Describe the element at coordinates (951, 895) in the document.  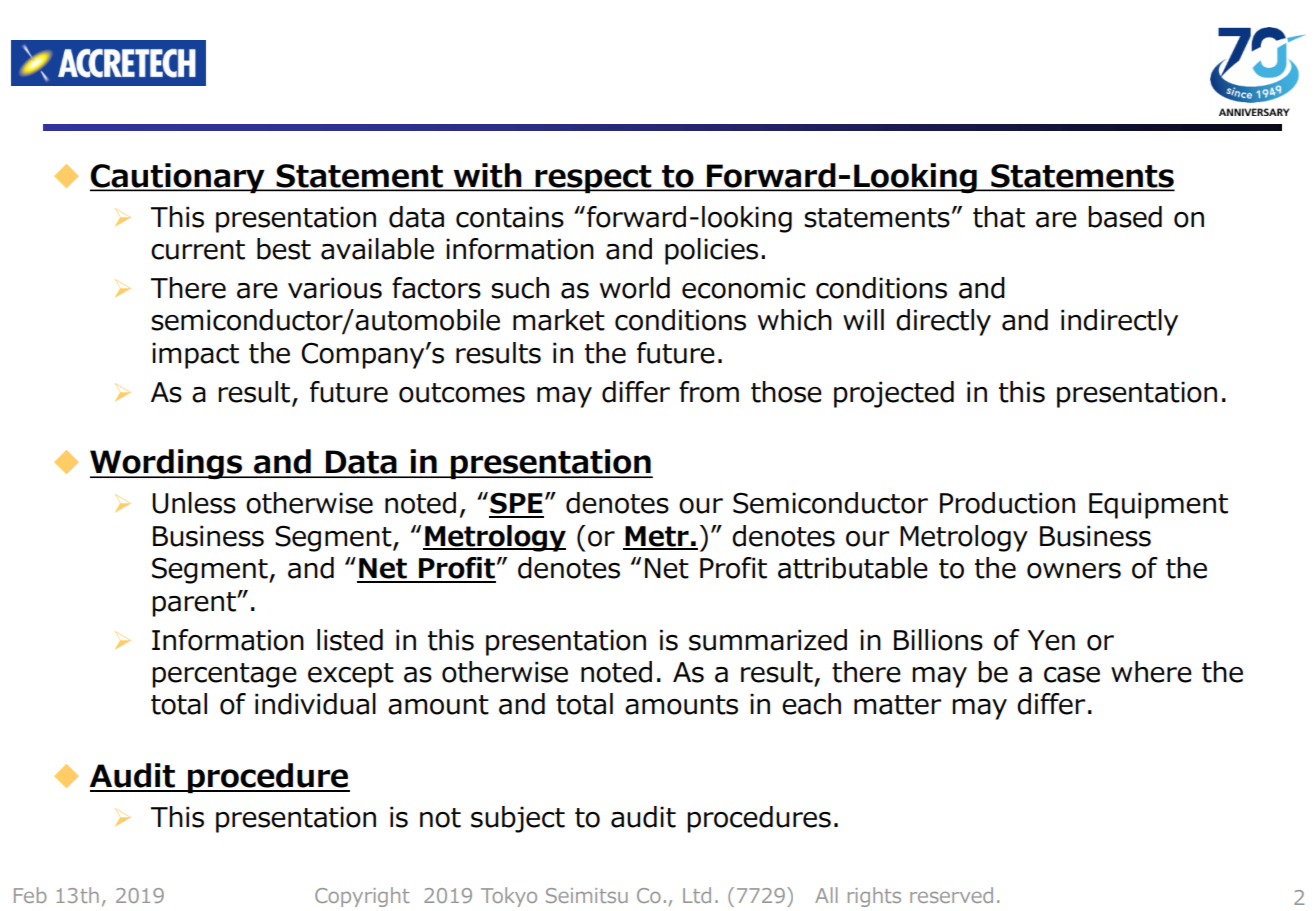
I see `reserved` at that location.
